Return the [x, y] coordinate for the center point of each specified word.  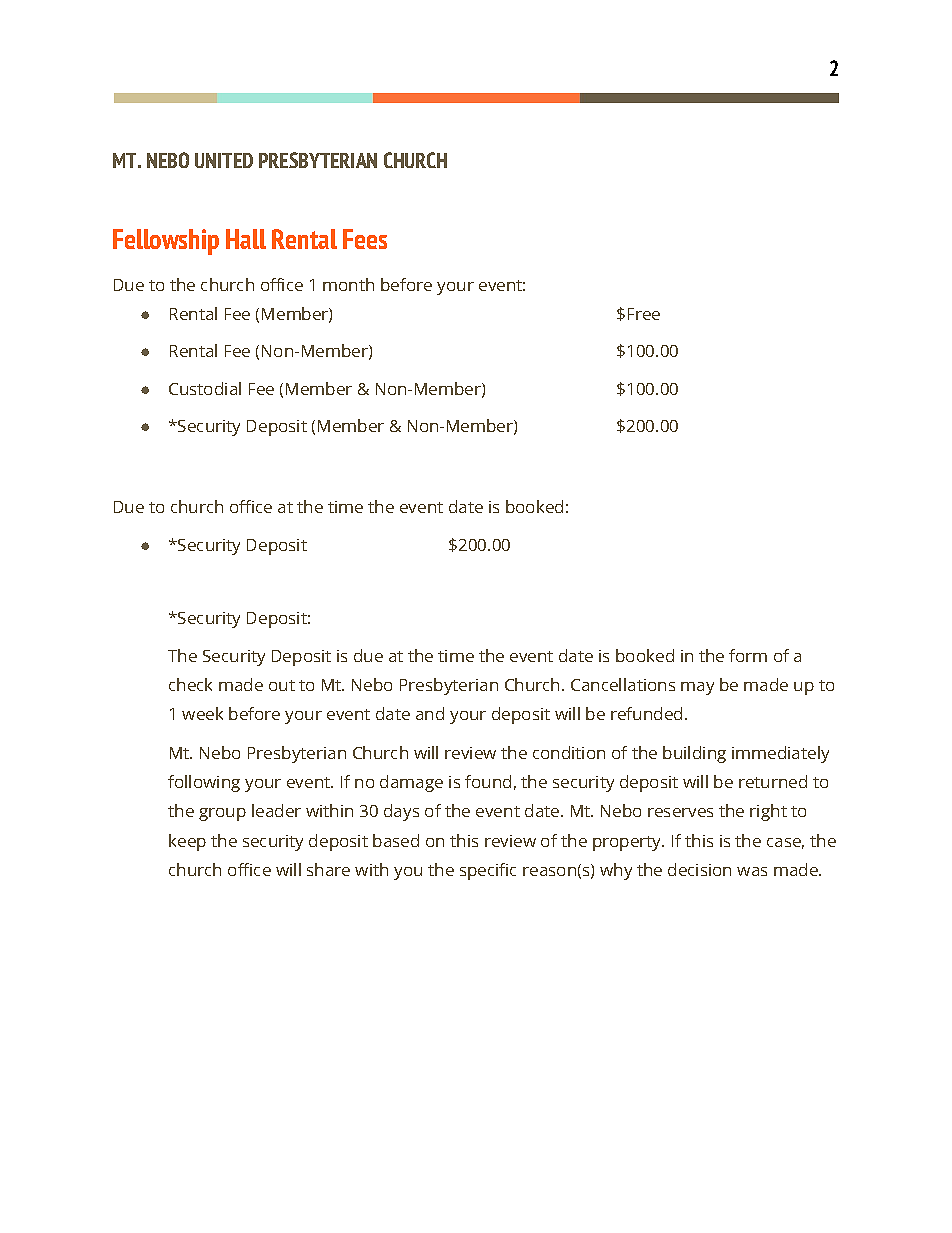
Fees [365, 239]
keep [187, 842]
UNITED [224, 160]
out [282, 685]
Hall [246, 239]
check [190, 684]
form [748, 655]
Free [644, 314]
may [697, 688]
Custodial [205, 388]
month [348, 284]
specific [488, 871]
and [430, 713]
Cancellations [623, 684]
